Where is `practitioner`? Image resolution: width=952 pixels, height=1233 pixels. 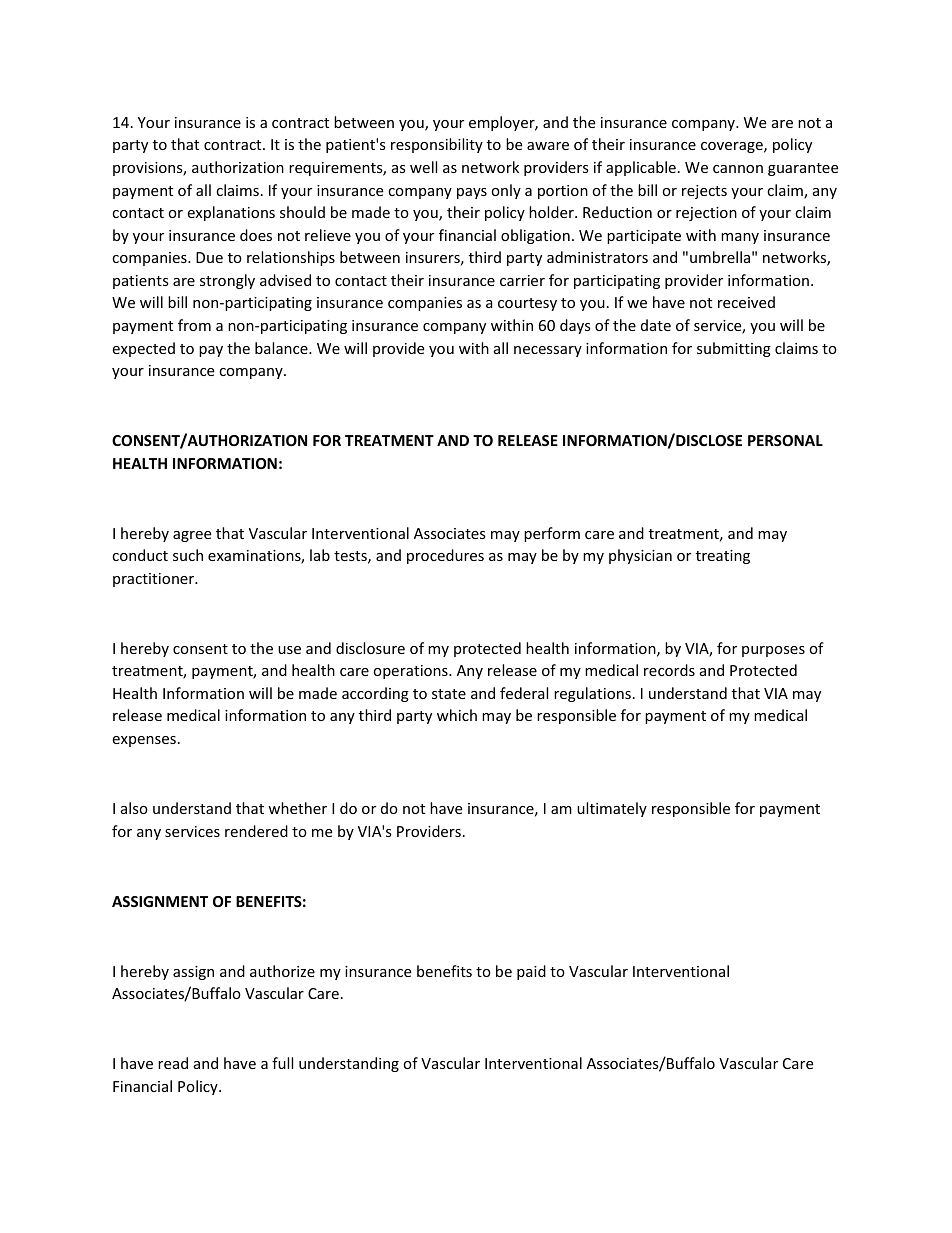 practitioner is located at coordinates (155, 580).
